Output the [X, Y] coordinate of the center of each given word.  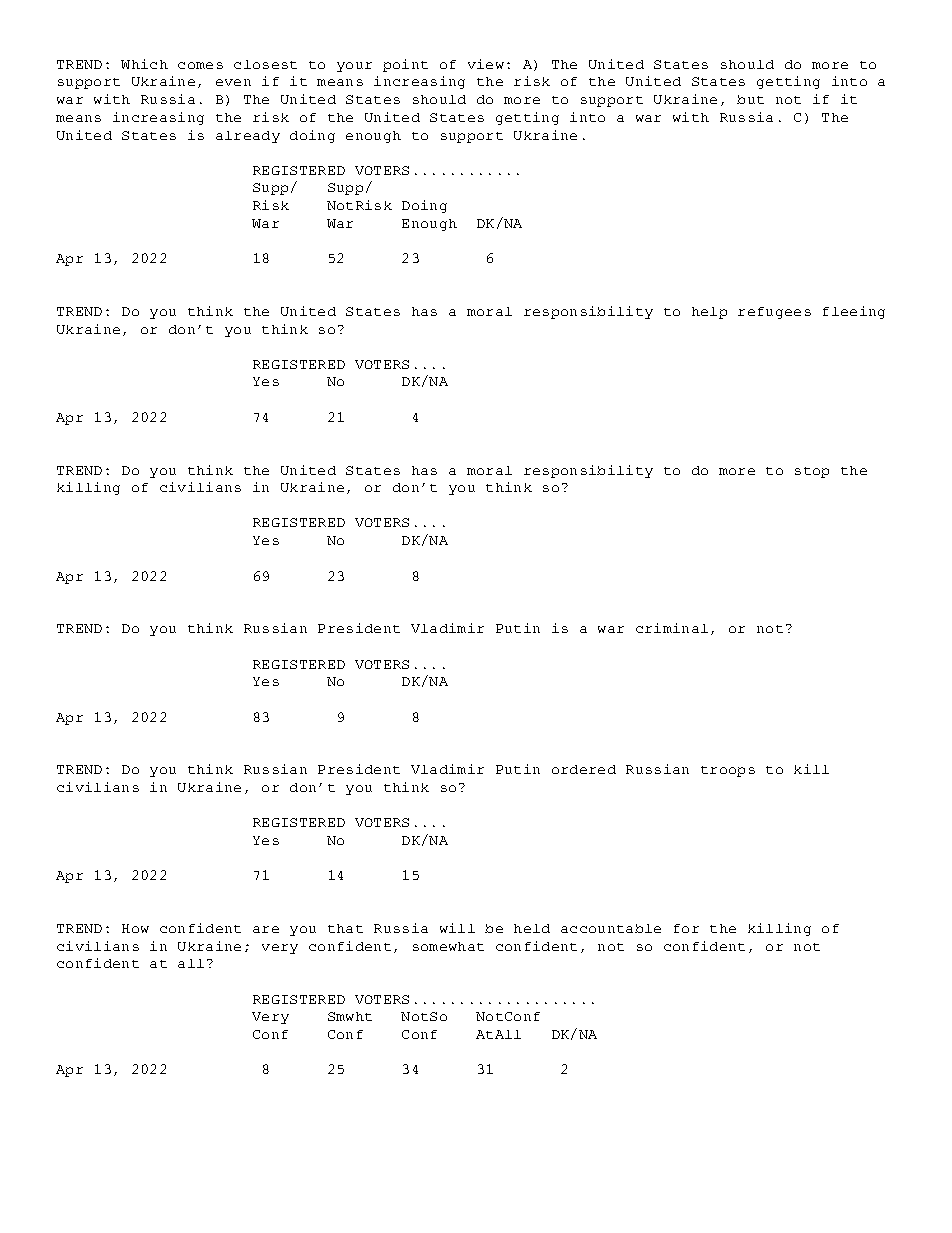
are [266, 929]
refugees [774, 313]
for [686, 928]
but [750, 99]
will [457, 928]
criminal [672, 628]
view [486, 64]
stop [812, 472]
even [233, 82]
